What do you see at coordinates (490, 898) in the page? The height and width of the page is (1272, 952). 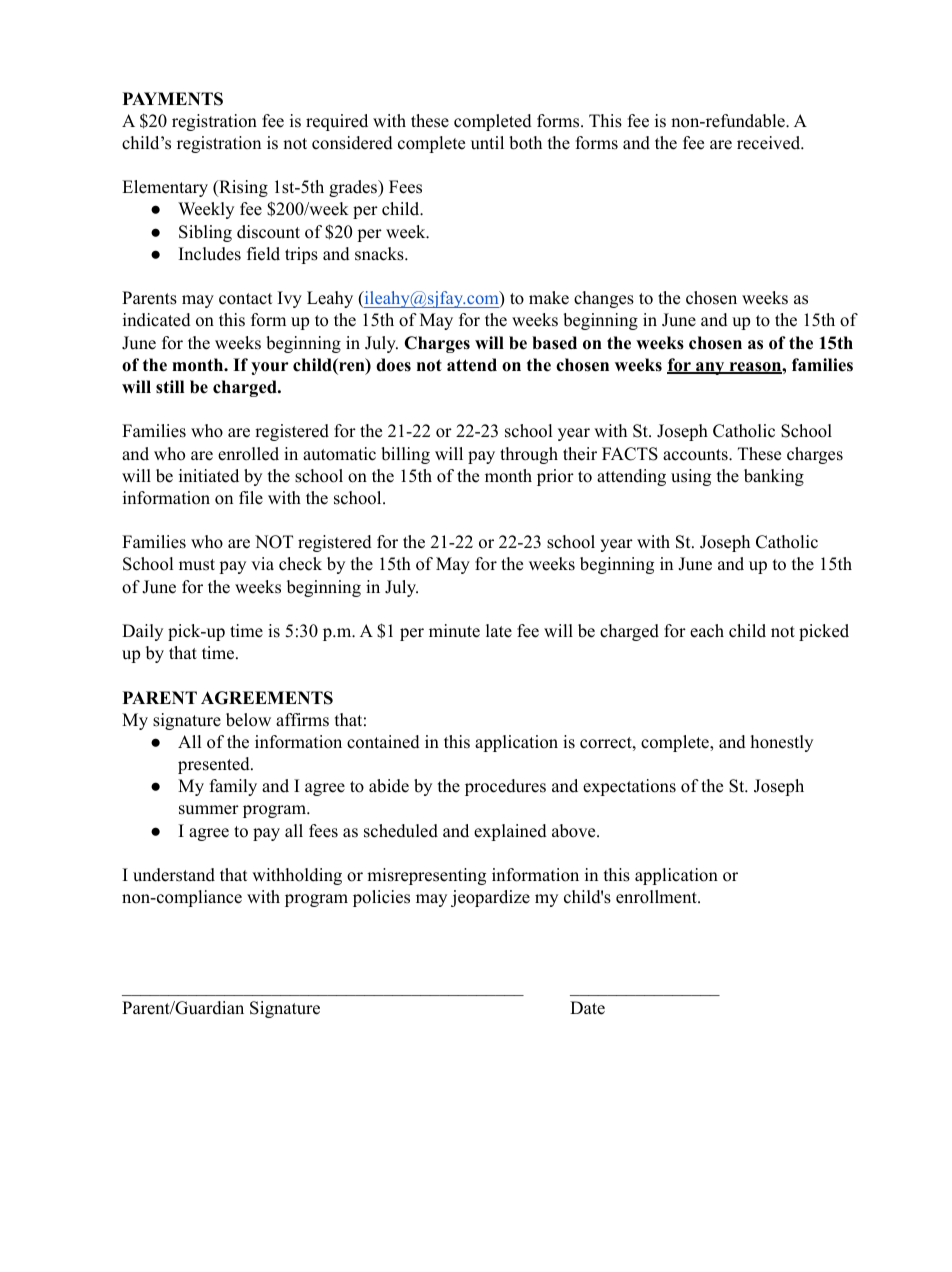 I see `jeopardize` at bounding box center [490, 898].
